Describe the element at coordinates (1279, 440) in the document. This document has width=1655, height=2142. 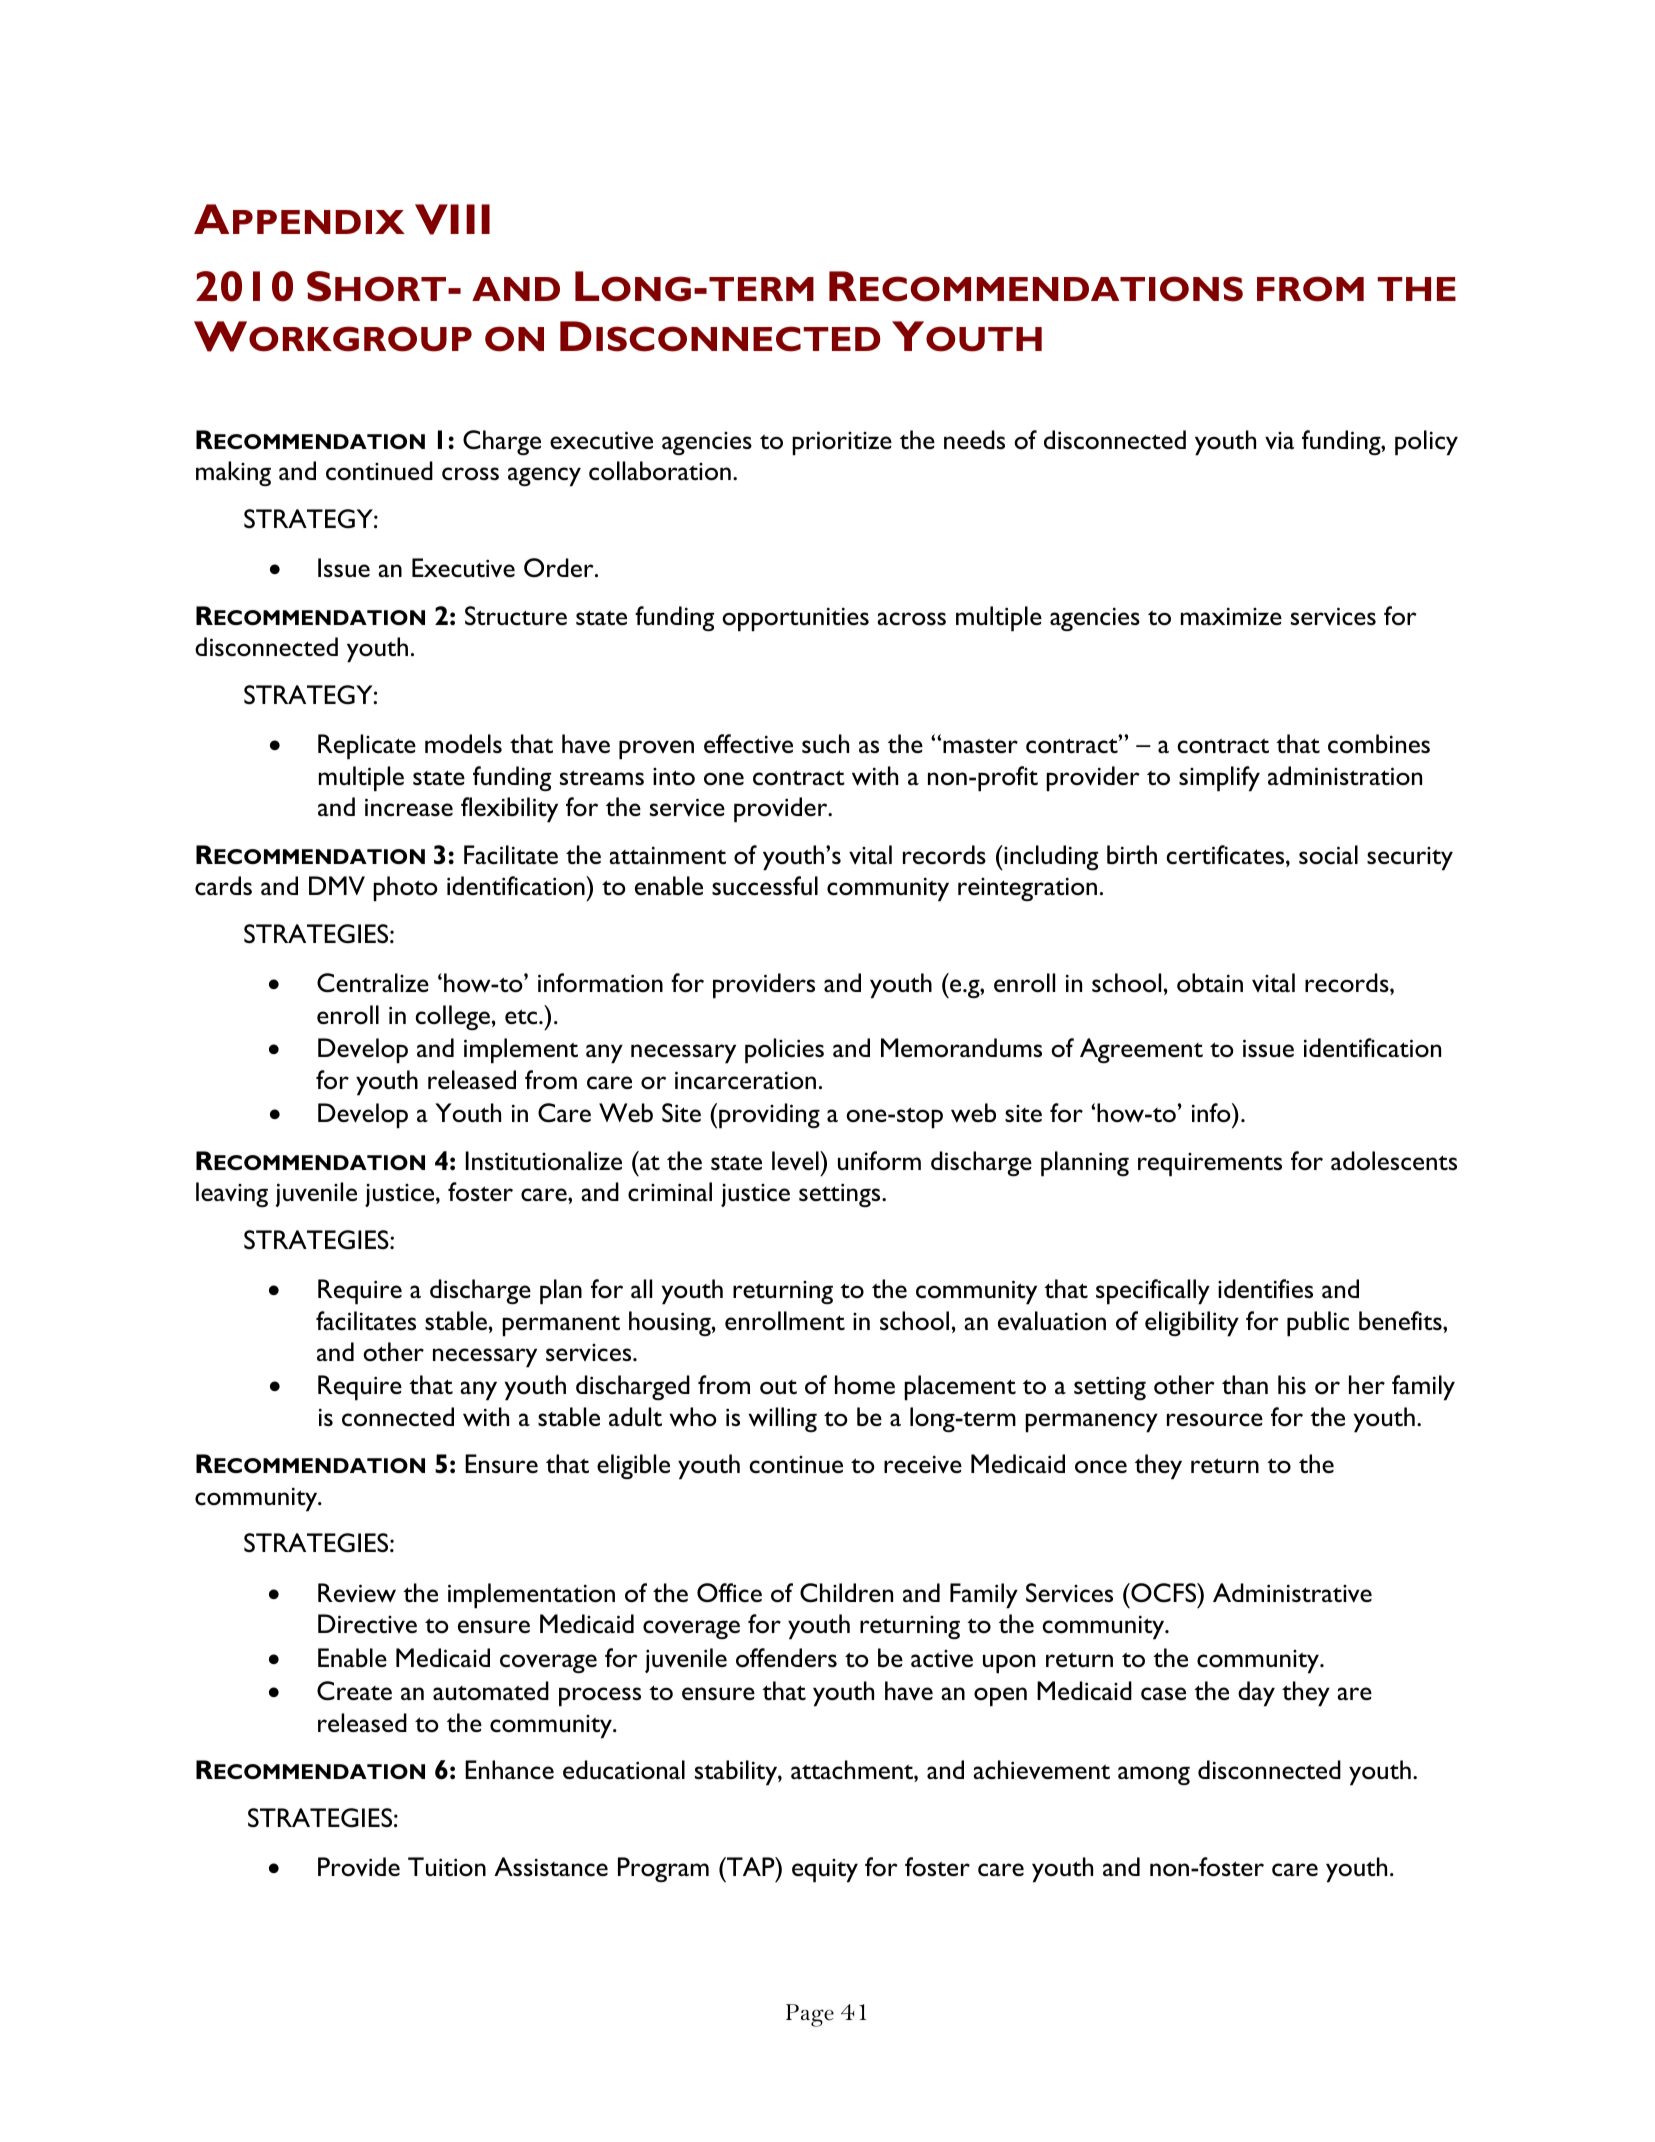
I see `via` at that location.
